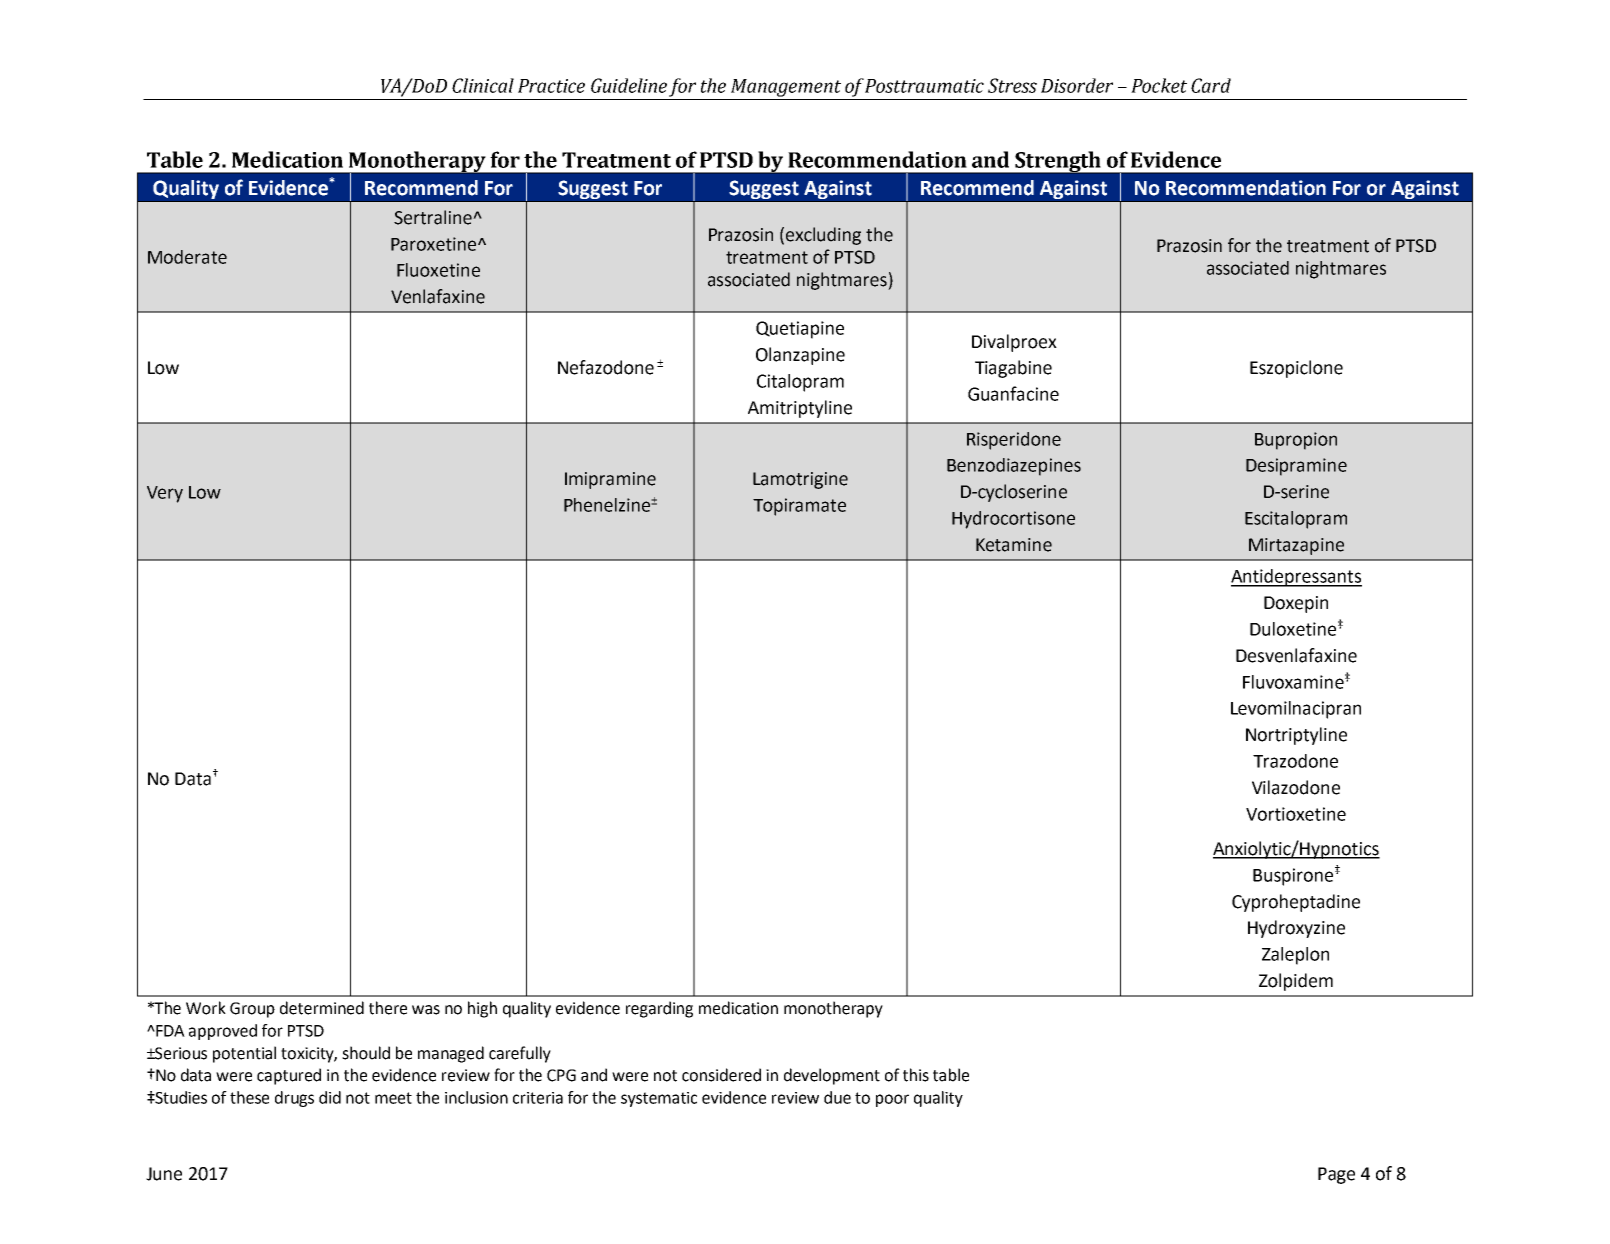  I want to click on Card, so click(1211, 85).
